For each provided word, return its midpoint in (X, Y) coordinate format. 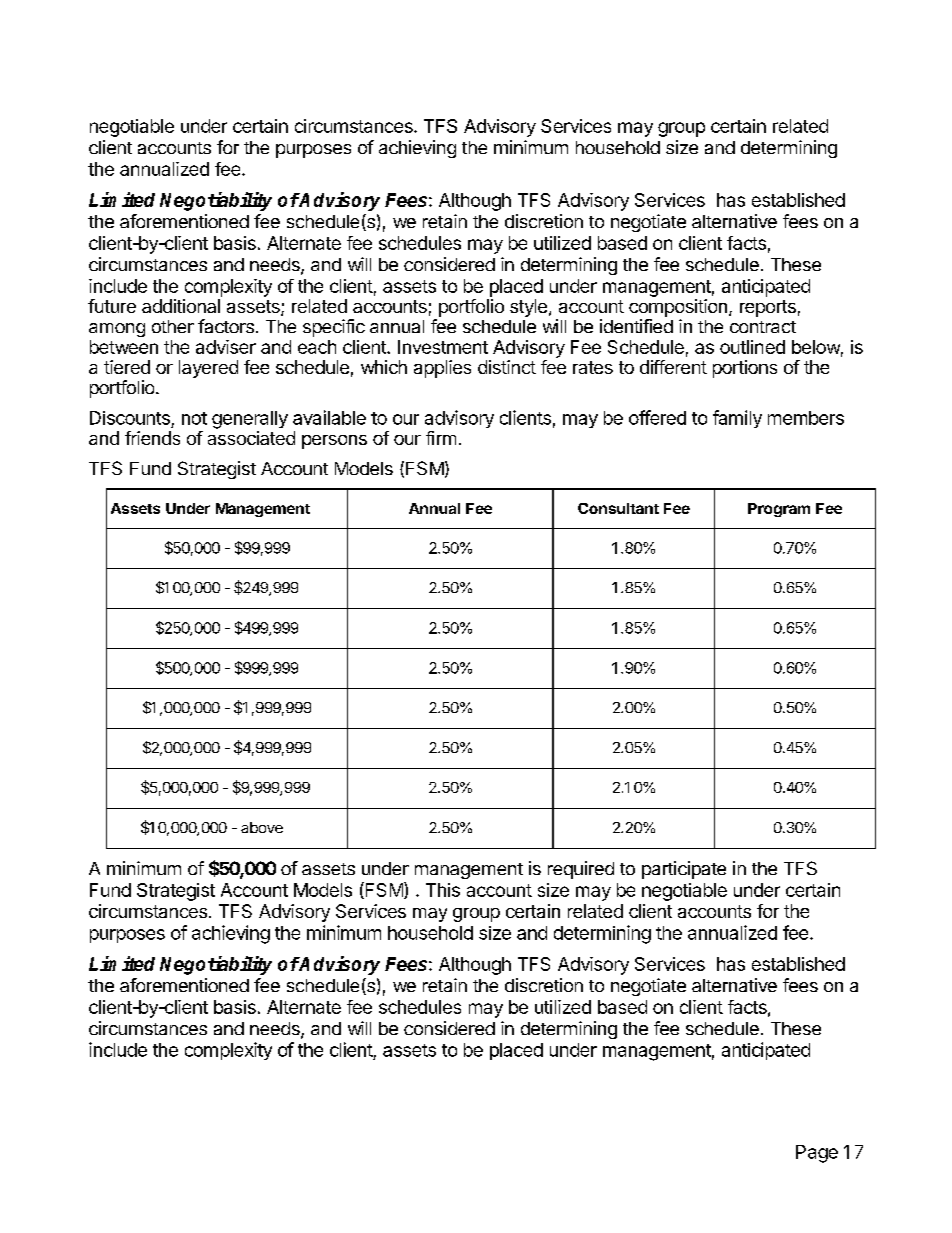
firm (441, 438)
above (262, 827)
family (737, 419)
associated (251, 438)
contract (763, 327)
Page (817, 1154)
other (173, 326)
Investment (443, 347)
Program (779, 510)
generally (250, 420)
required (581, 870)
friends (152, 438)
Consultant (618, 508)
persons (334, 442)
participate (684, 870)
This (443, 890)
